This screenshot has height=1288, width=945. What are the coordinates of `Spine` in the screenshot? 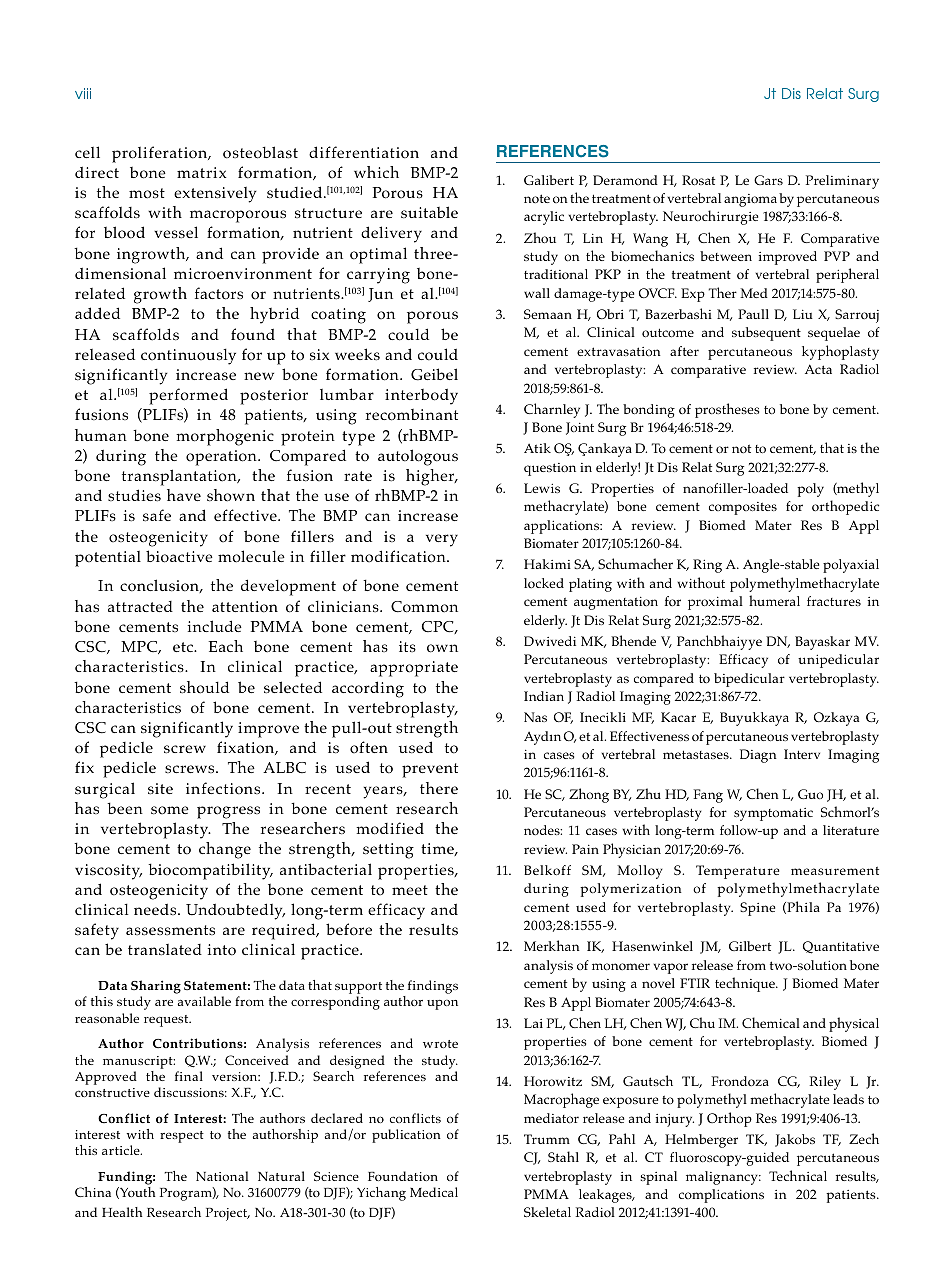 It's located at (757, 909).
